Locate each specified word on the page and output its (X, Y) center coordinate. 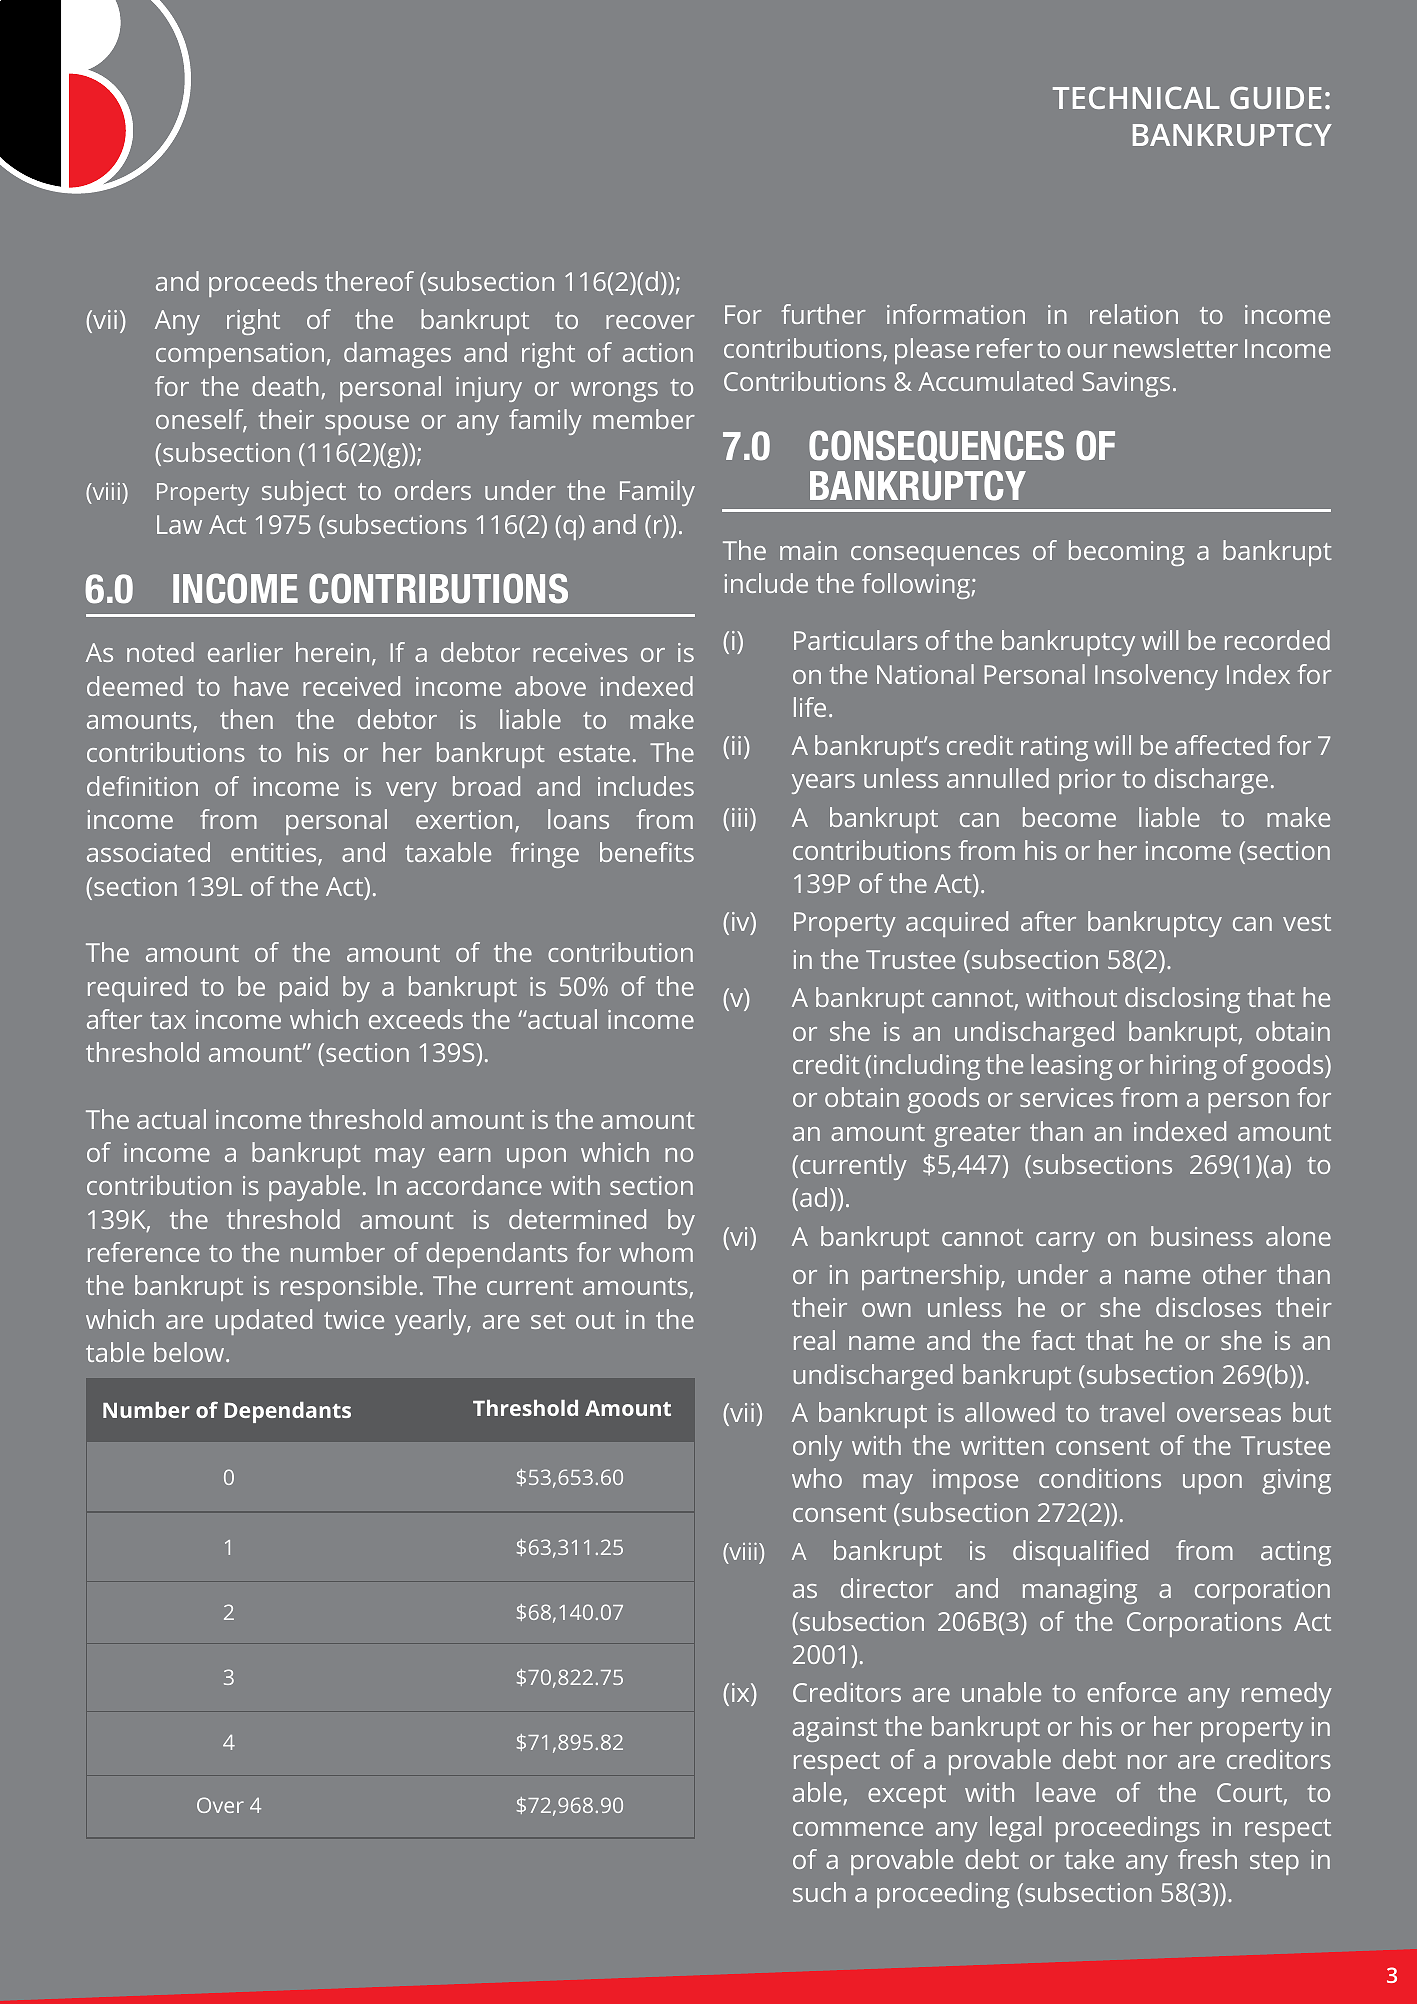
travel (1132, 1412)
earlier (245, 652)
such (819, 1892)
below (190, 1352)
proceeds (263, 284)
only (817, 1448)
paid (304, 989)
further (824, 314)
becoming (1127, 553)
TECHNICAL (1136, 98)
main (808, 550)
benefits (647, 852)
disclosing (1182, 1000)
